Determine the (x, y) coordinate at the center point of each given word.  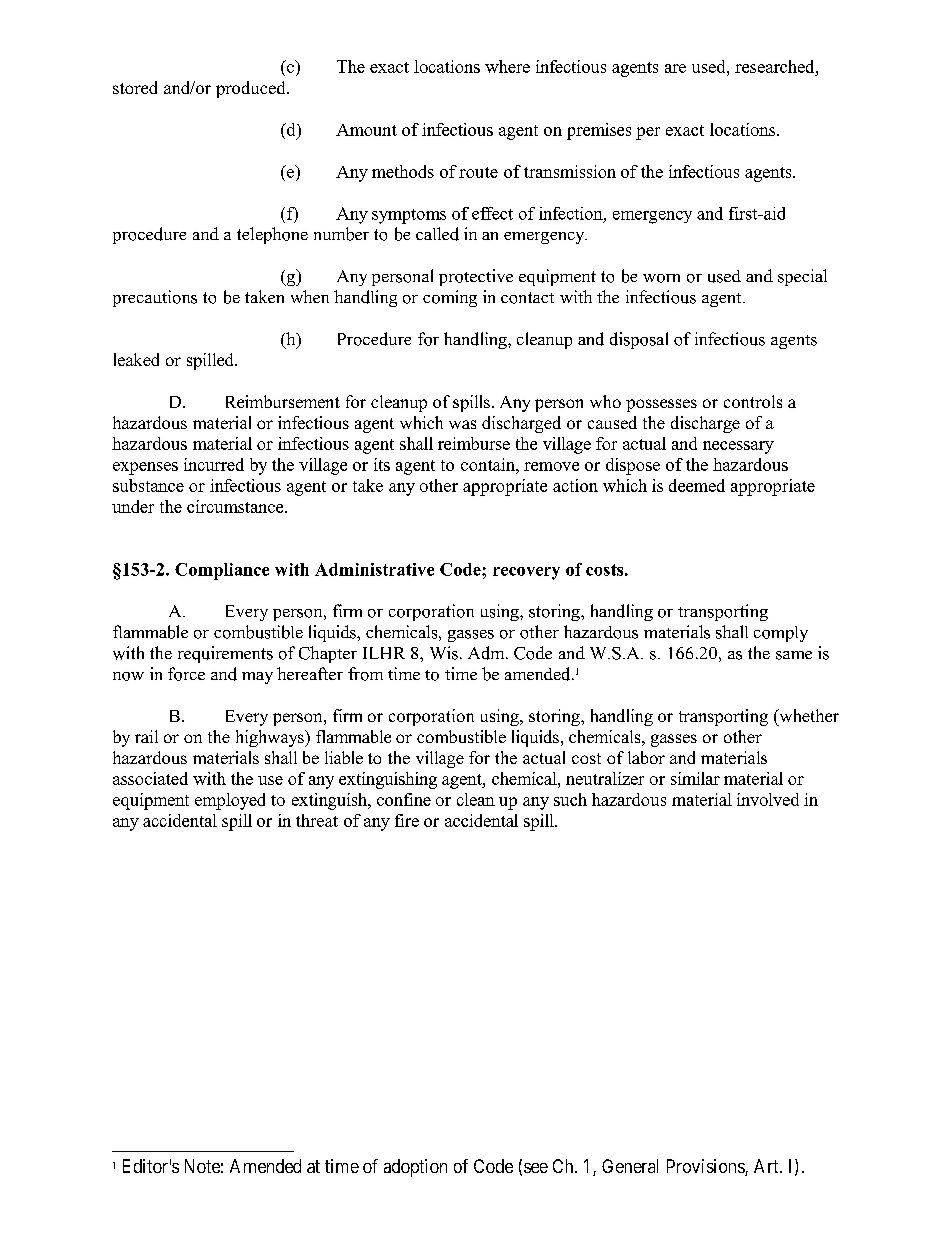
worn (661, 278)
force (186, 674)
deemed (697, 485)
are (675, 68)
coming (450, 298)
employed (230, 801)
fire (407, 820)
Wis (444, 653)
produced (252, 89)
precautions (155, 298)
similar (695, 778)
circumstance (236, 506)
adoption (415, 1168)
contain (489, 464)
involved (768, 799)
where (507, 66)
